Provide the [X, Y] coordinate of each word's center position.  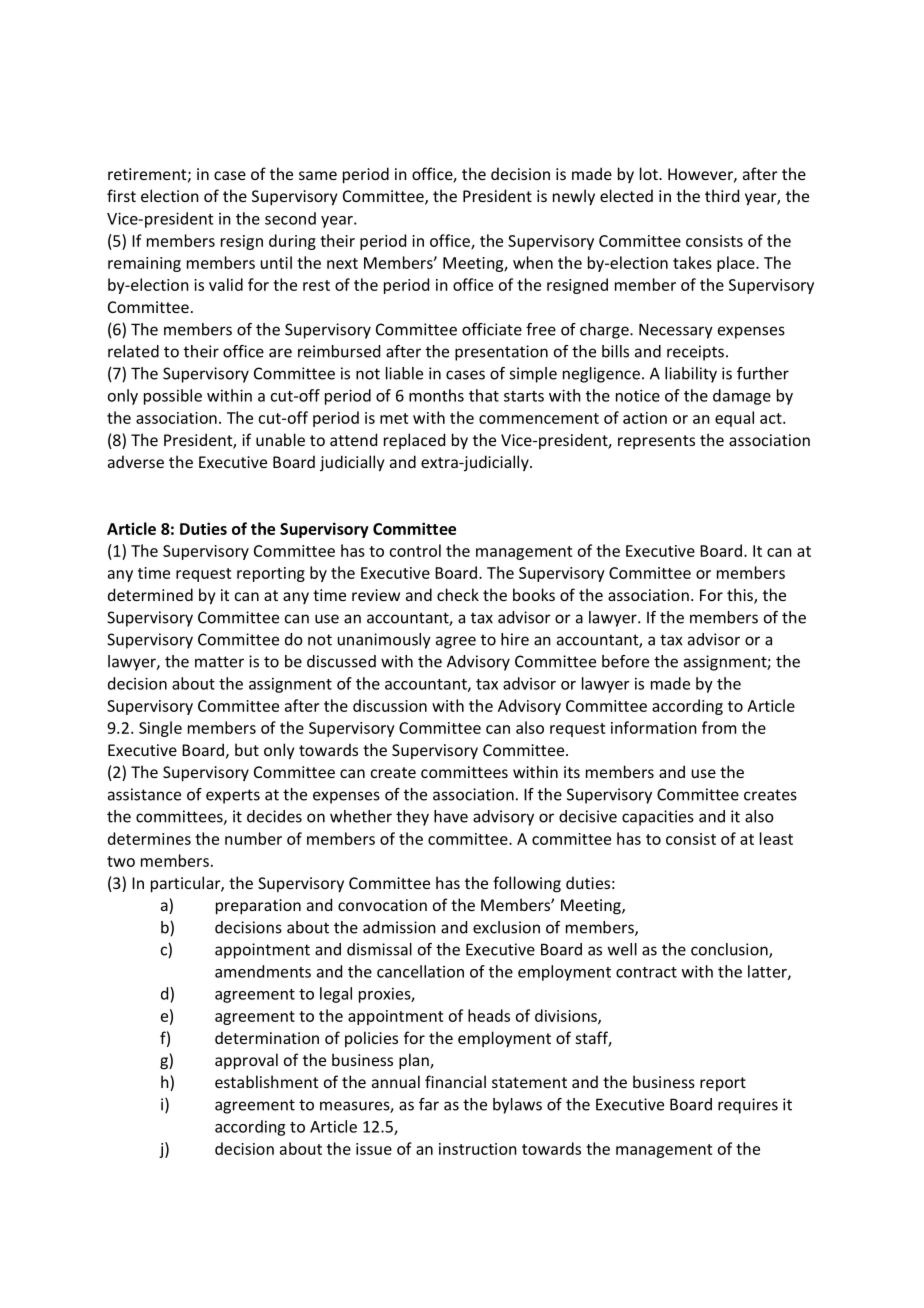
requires [748, 1106]
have [451, 816]
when [533, 262]
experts [233, 796]
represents [656, 442]
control [415, 550]
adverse [136, 461]
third [722, 195]
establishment [266, 1081]
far [429, 1104]
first [121, 195]
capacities [658, 818]
